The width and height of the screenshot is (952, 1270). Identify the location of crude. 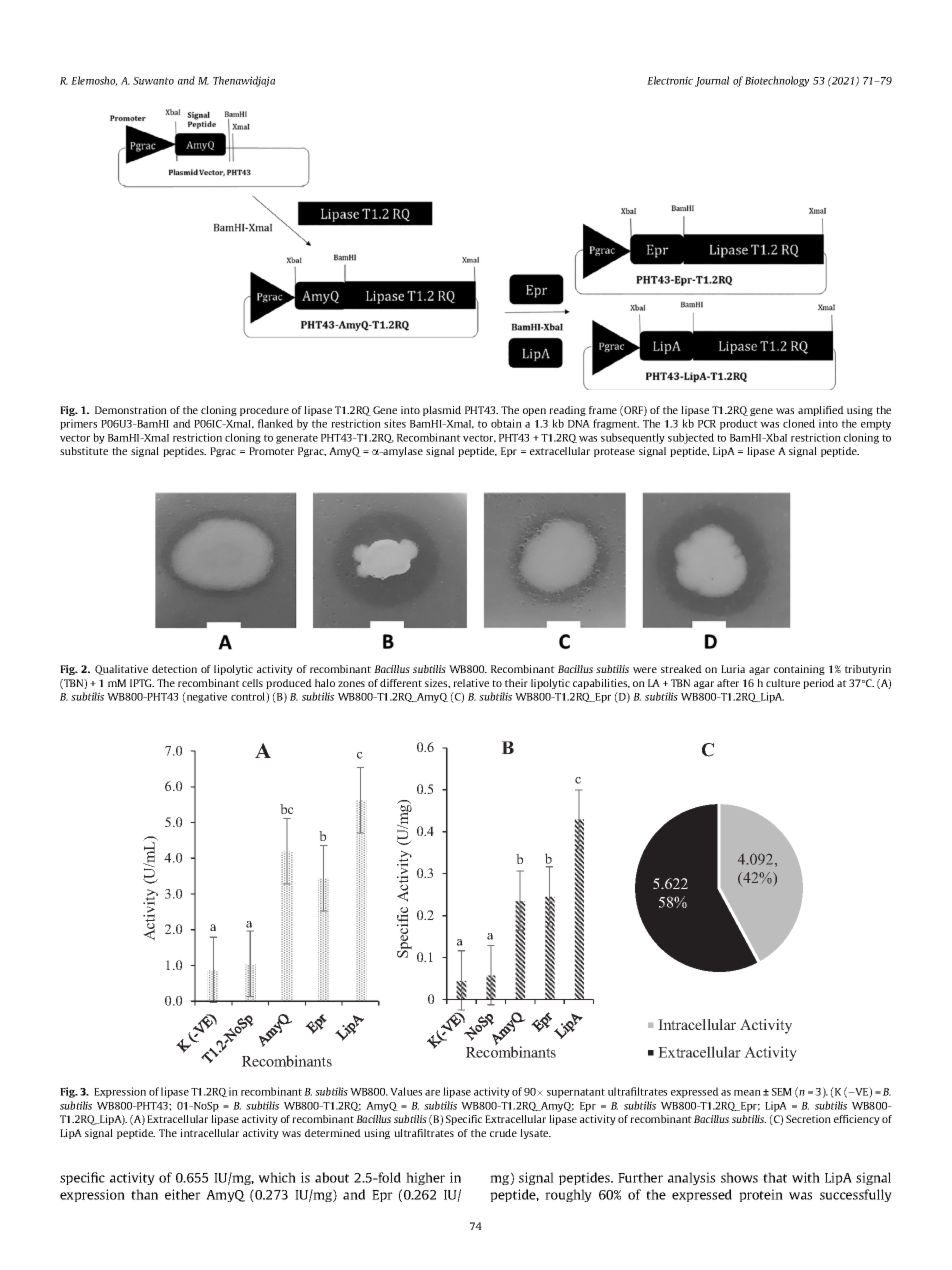
(503, 1133).
